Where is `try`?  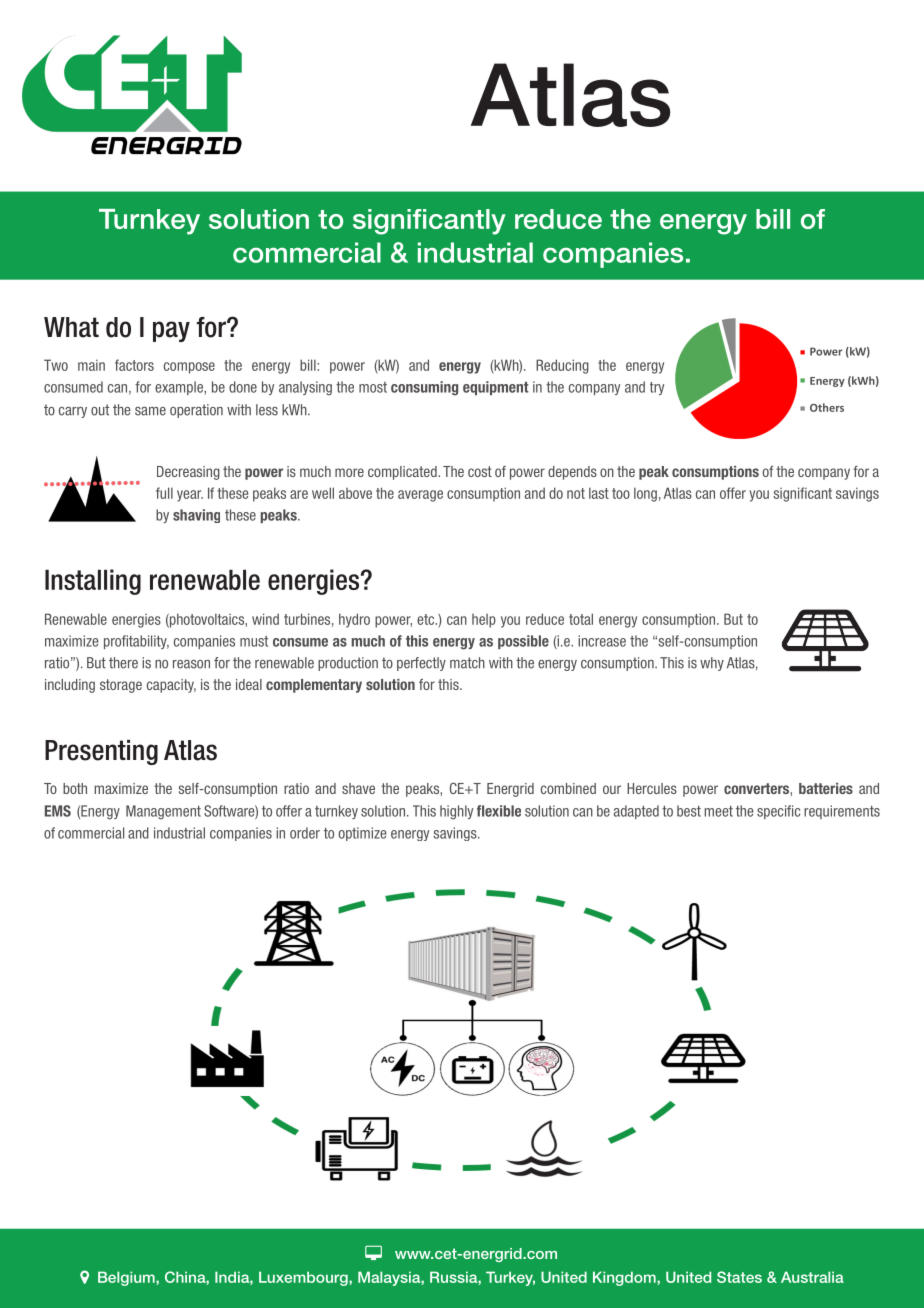 try is located at coordinates (657, 388).
